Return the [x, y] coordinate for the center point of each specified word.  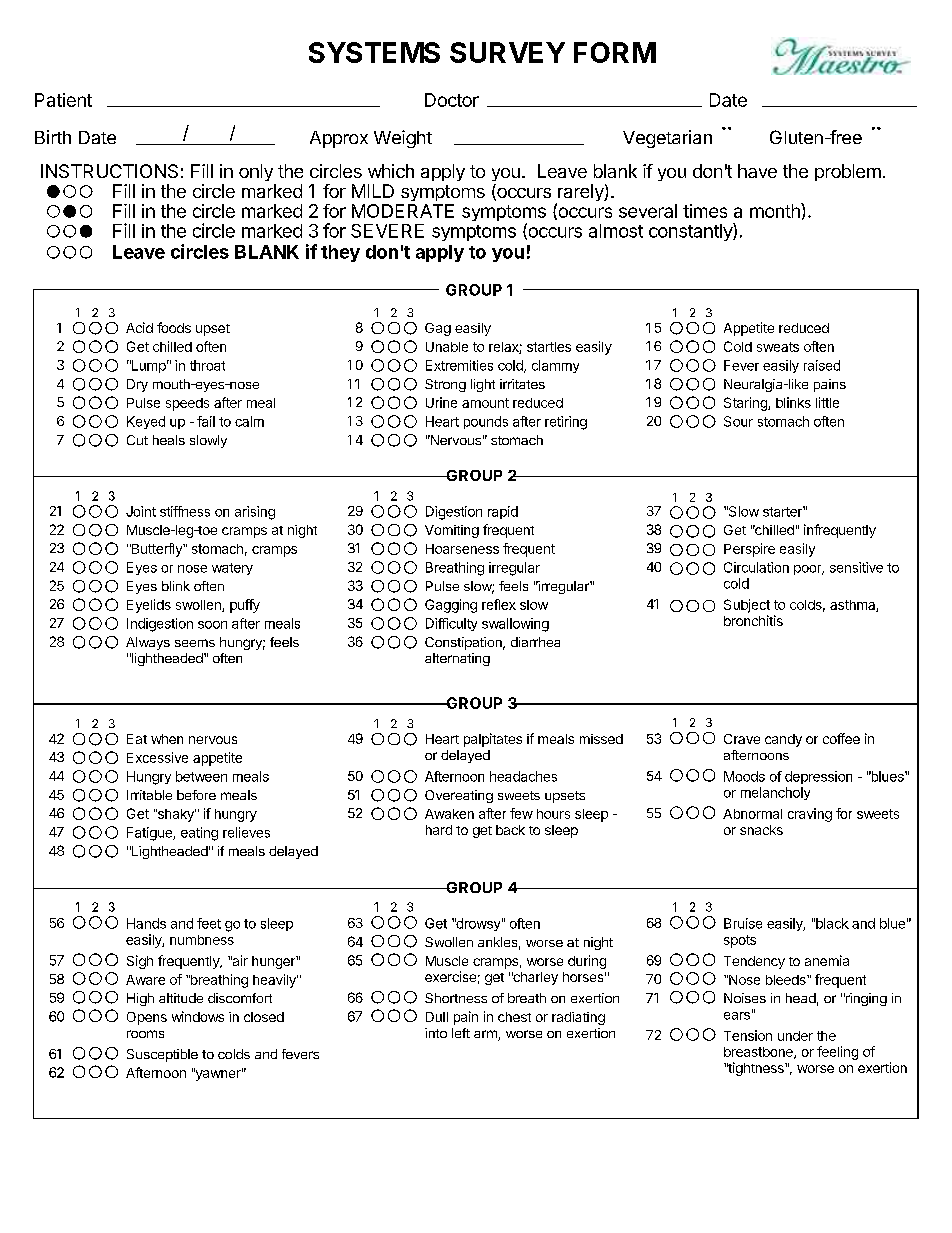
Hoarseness [462, 549]
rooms [145, 1034]
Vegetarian [667, 139]
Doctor [452, 100]
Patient [63, 100]
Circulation [756, 567]
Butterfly [157, 550]
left [461, 1033]
